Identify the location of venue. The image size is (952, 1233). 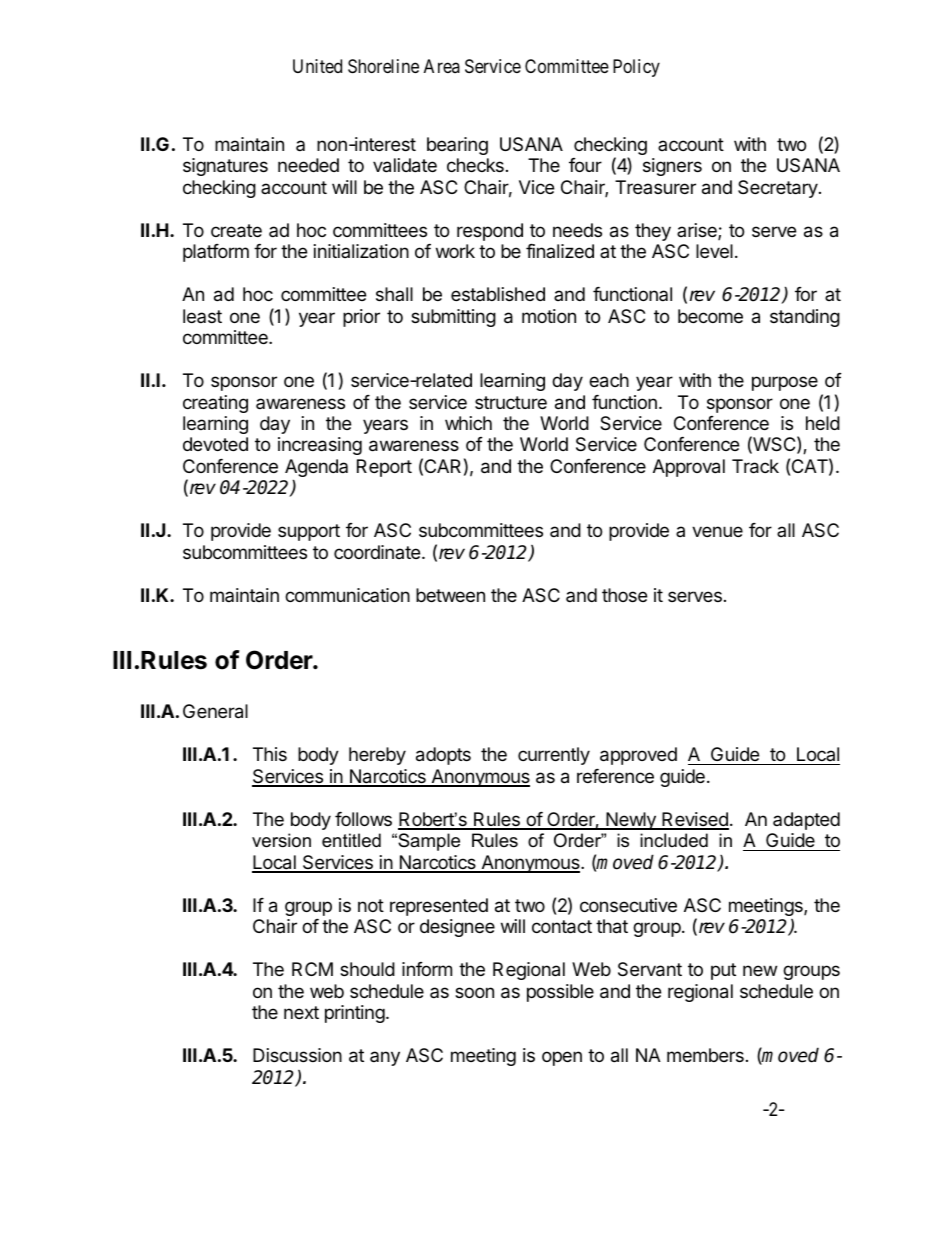
(717, 531).
